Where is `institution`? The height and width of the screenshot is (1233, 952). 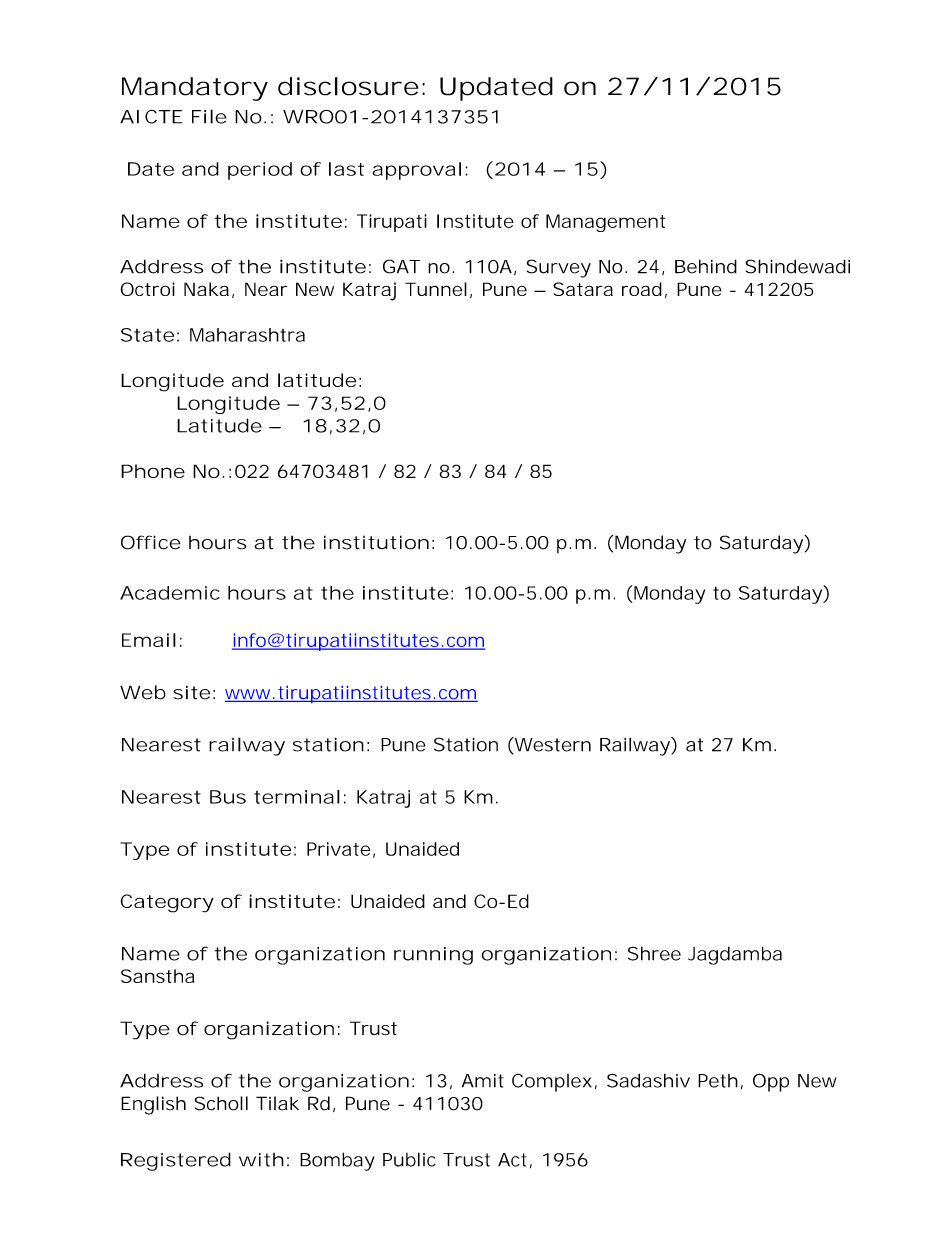
institution is located at coordinates (376, 542).
